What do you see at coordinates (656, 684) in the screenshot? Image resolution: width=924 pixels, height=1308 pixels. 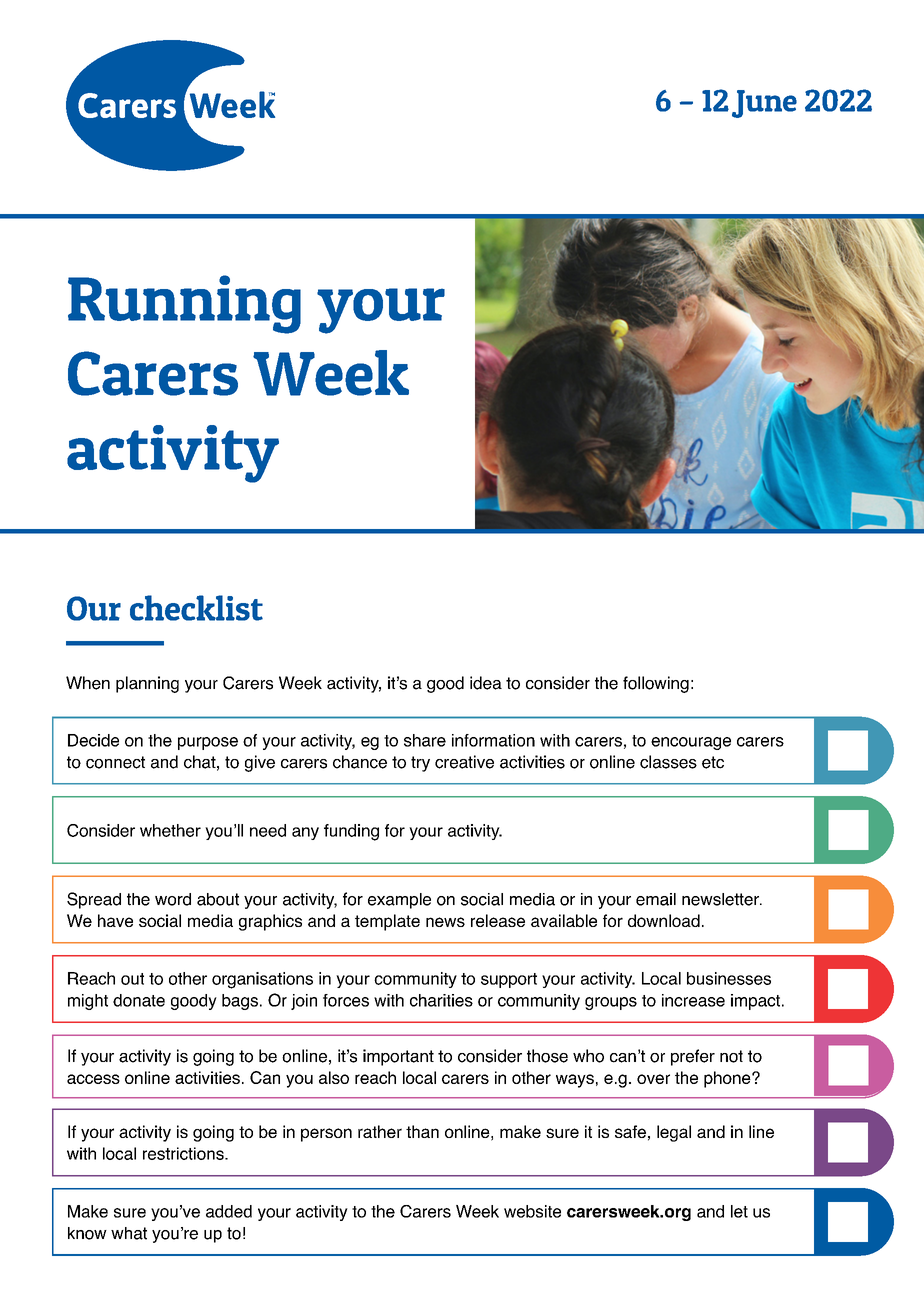 I see `following` at bounding box center [656, 684].
